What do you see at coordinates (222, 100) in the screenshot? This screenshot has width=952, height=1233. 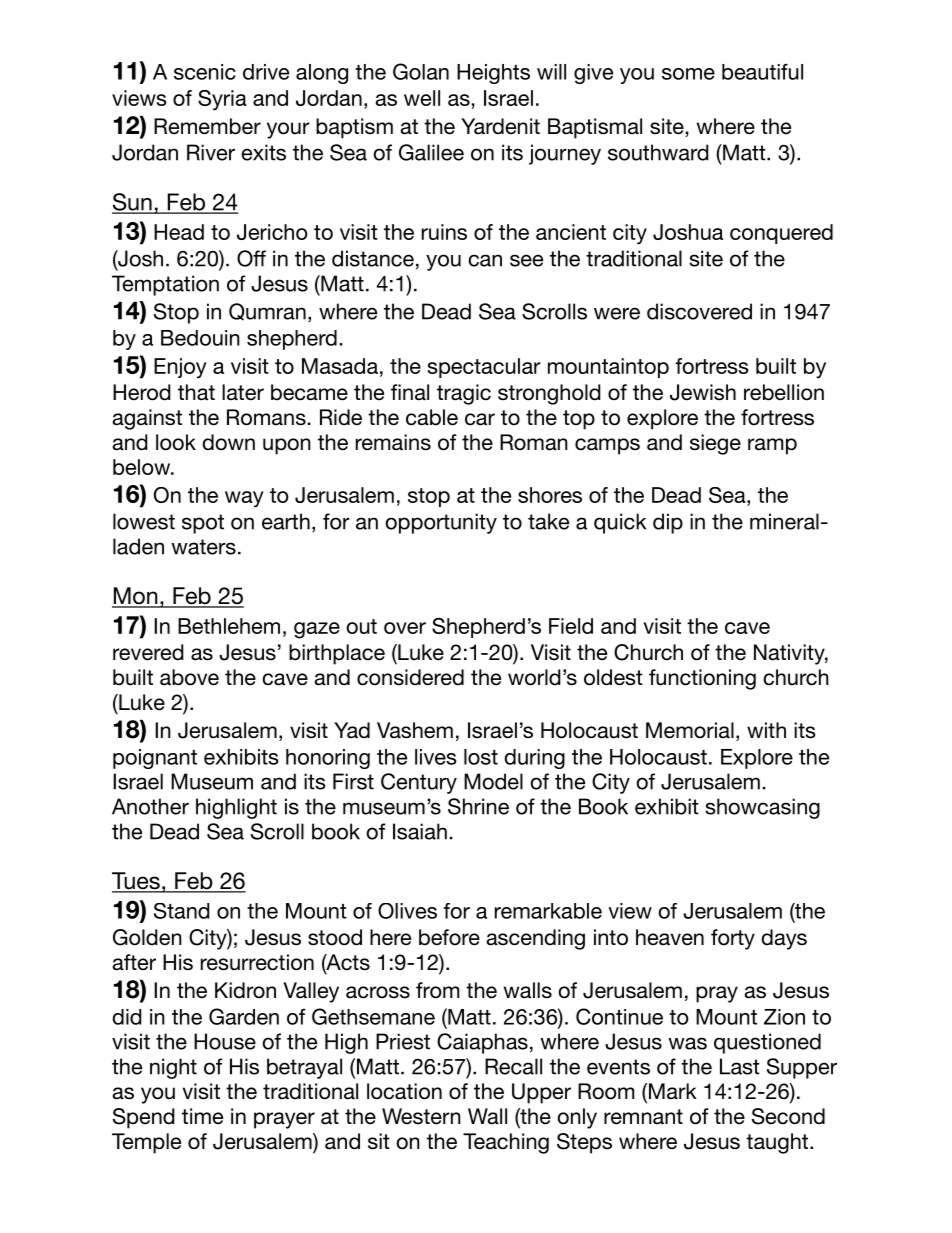 I see `Syria` at bounding box center [222, 100].
